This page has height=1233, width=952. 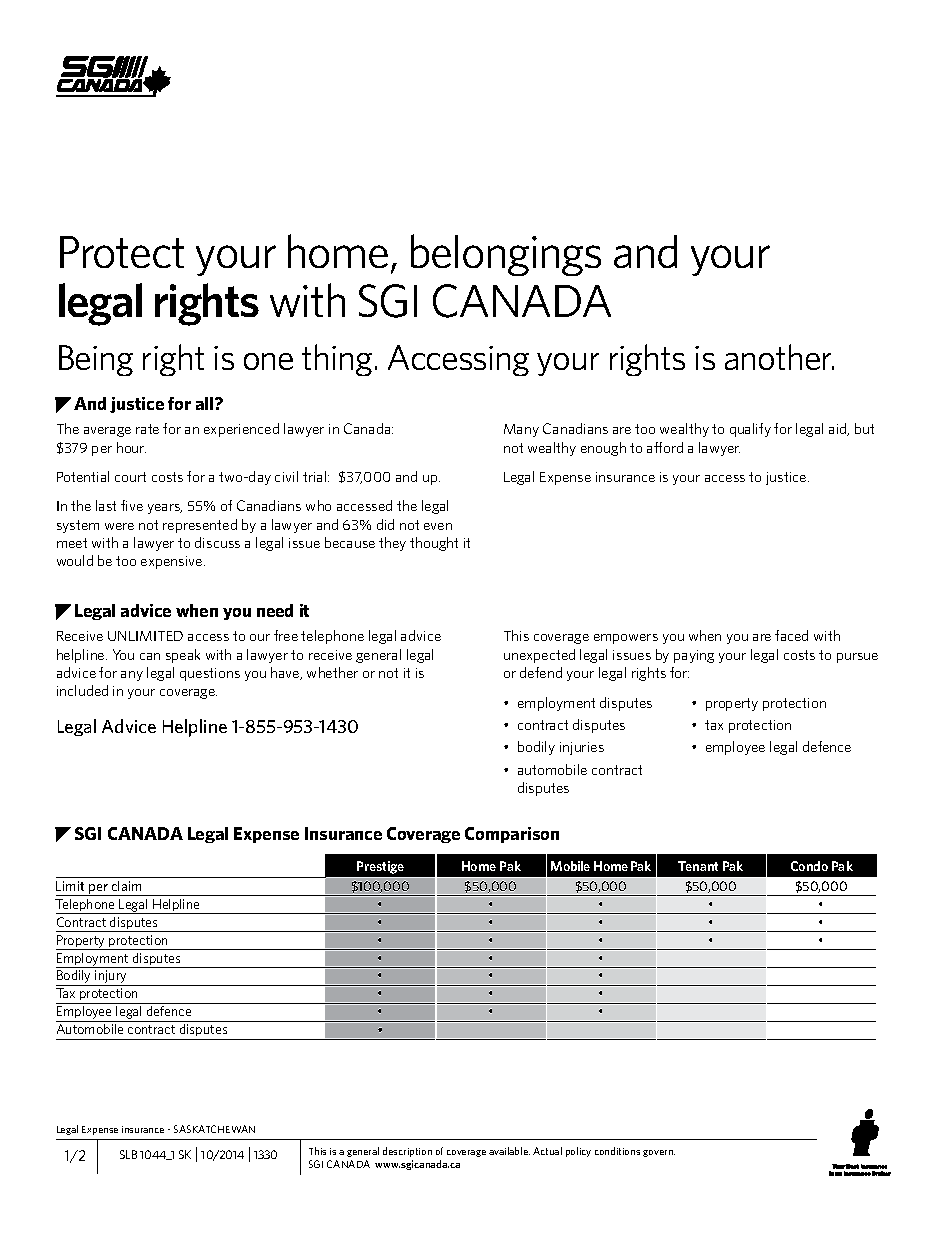 I want to click on Condo, so click(x=809, y=866).
